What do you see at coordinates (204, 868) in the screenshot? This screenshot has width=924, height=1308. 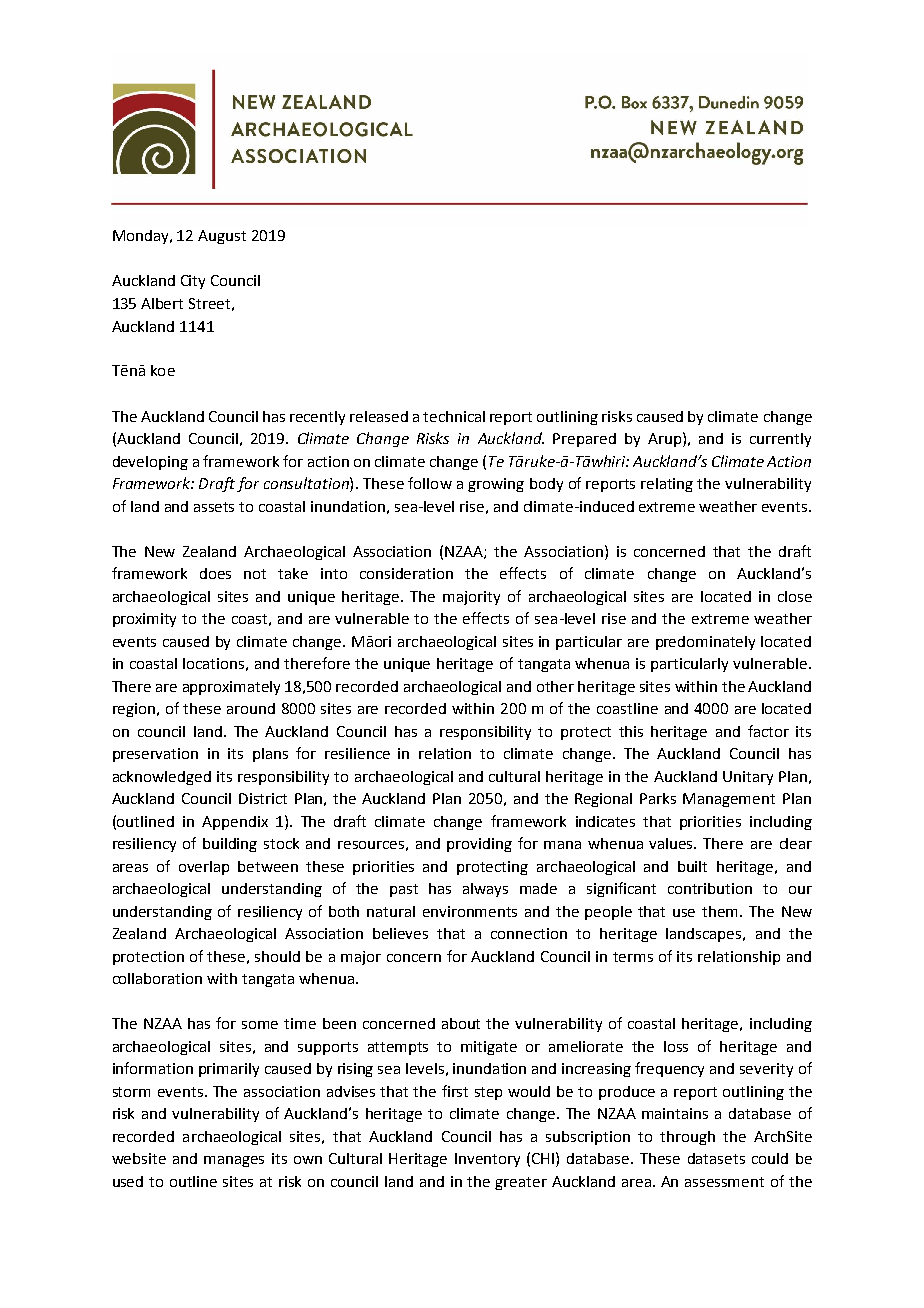 I see `overlap` at bounding box center [204, 868].
